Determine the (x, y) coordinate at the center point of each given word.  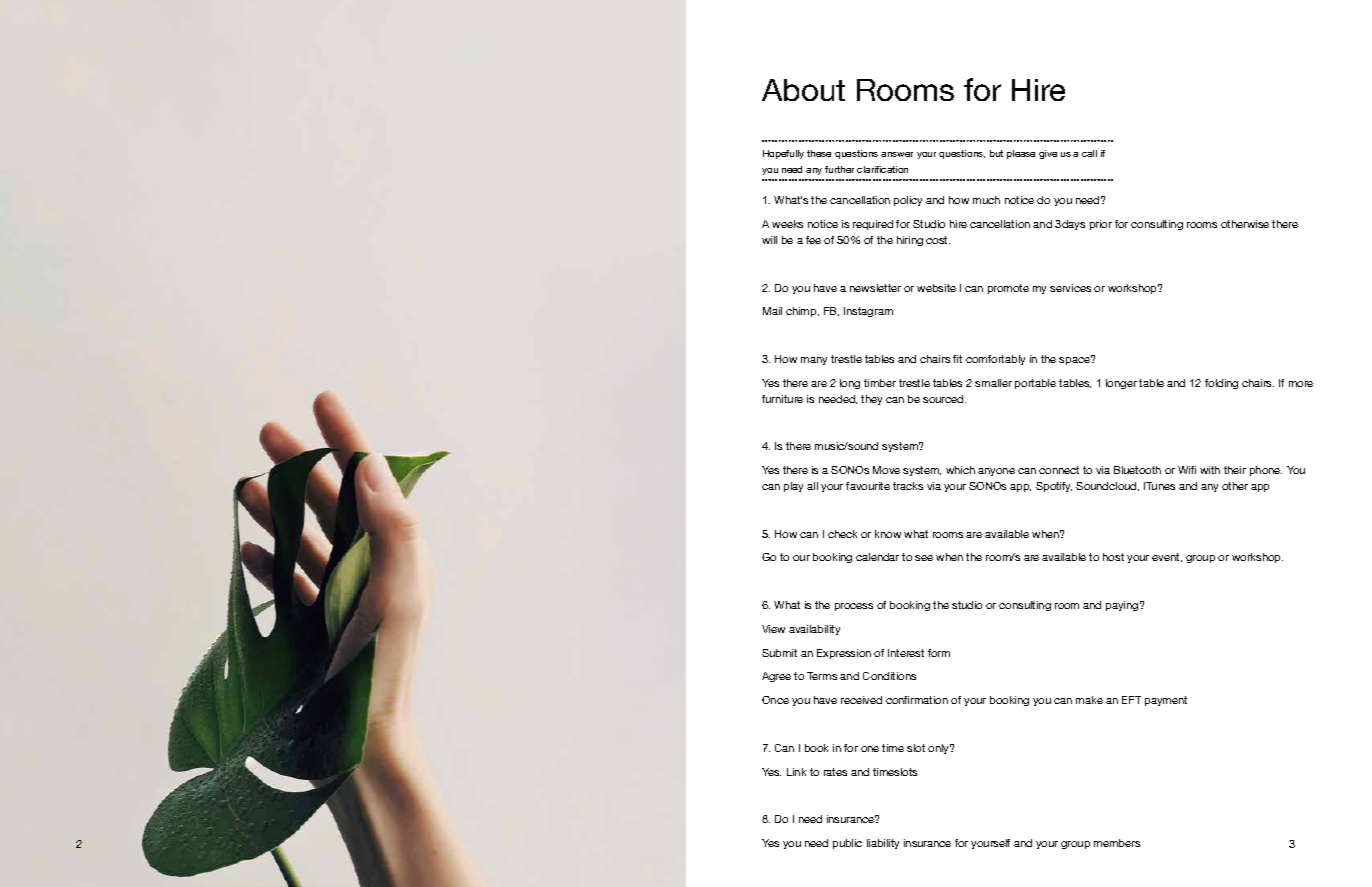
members (1117, 843)
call (1089, 153)
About (803, 90)
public (847, 844)
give (1048, 154)
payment (1166, 701)
